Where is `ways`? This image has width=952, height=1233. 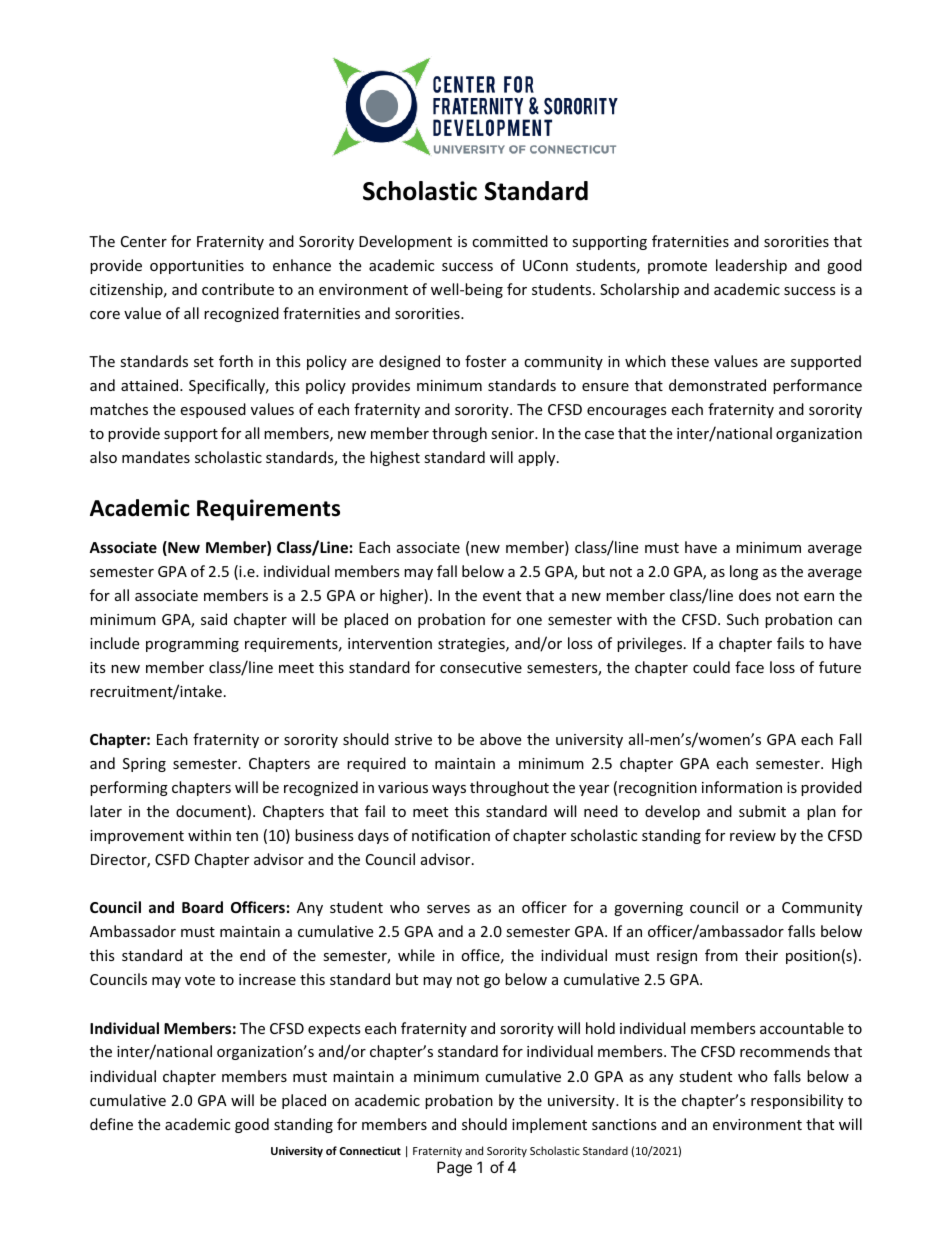 ways is located at coordinates (449, 790).
